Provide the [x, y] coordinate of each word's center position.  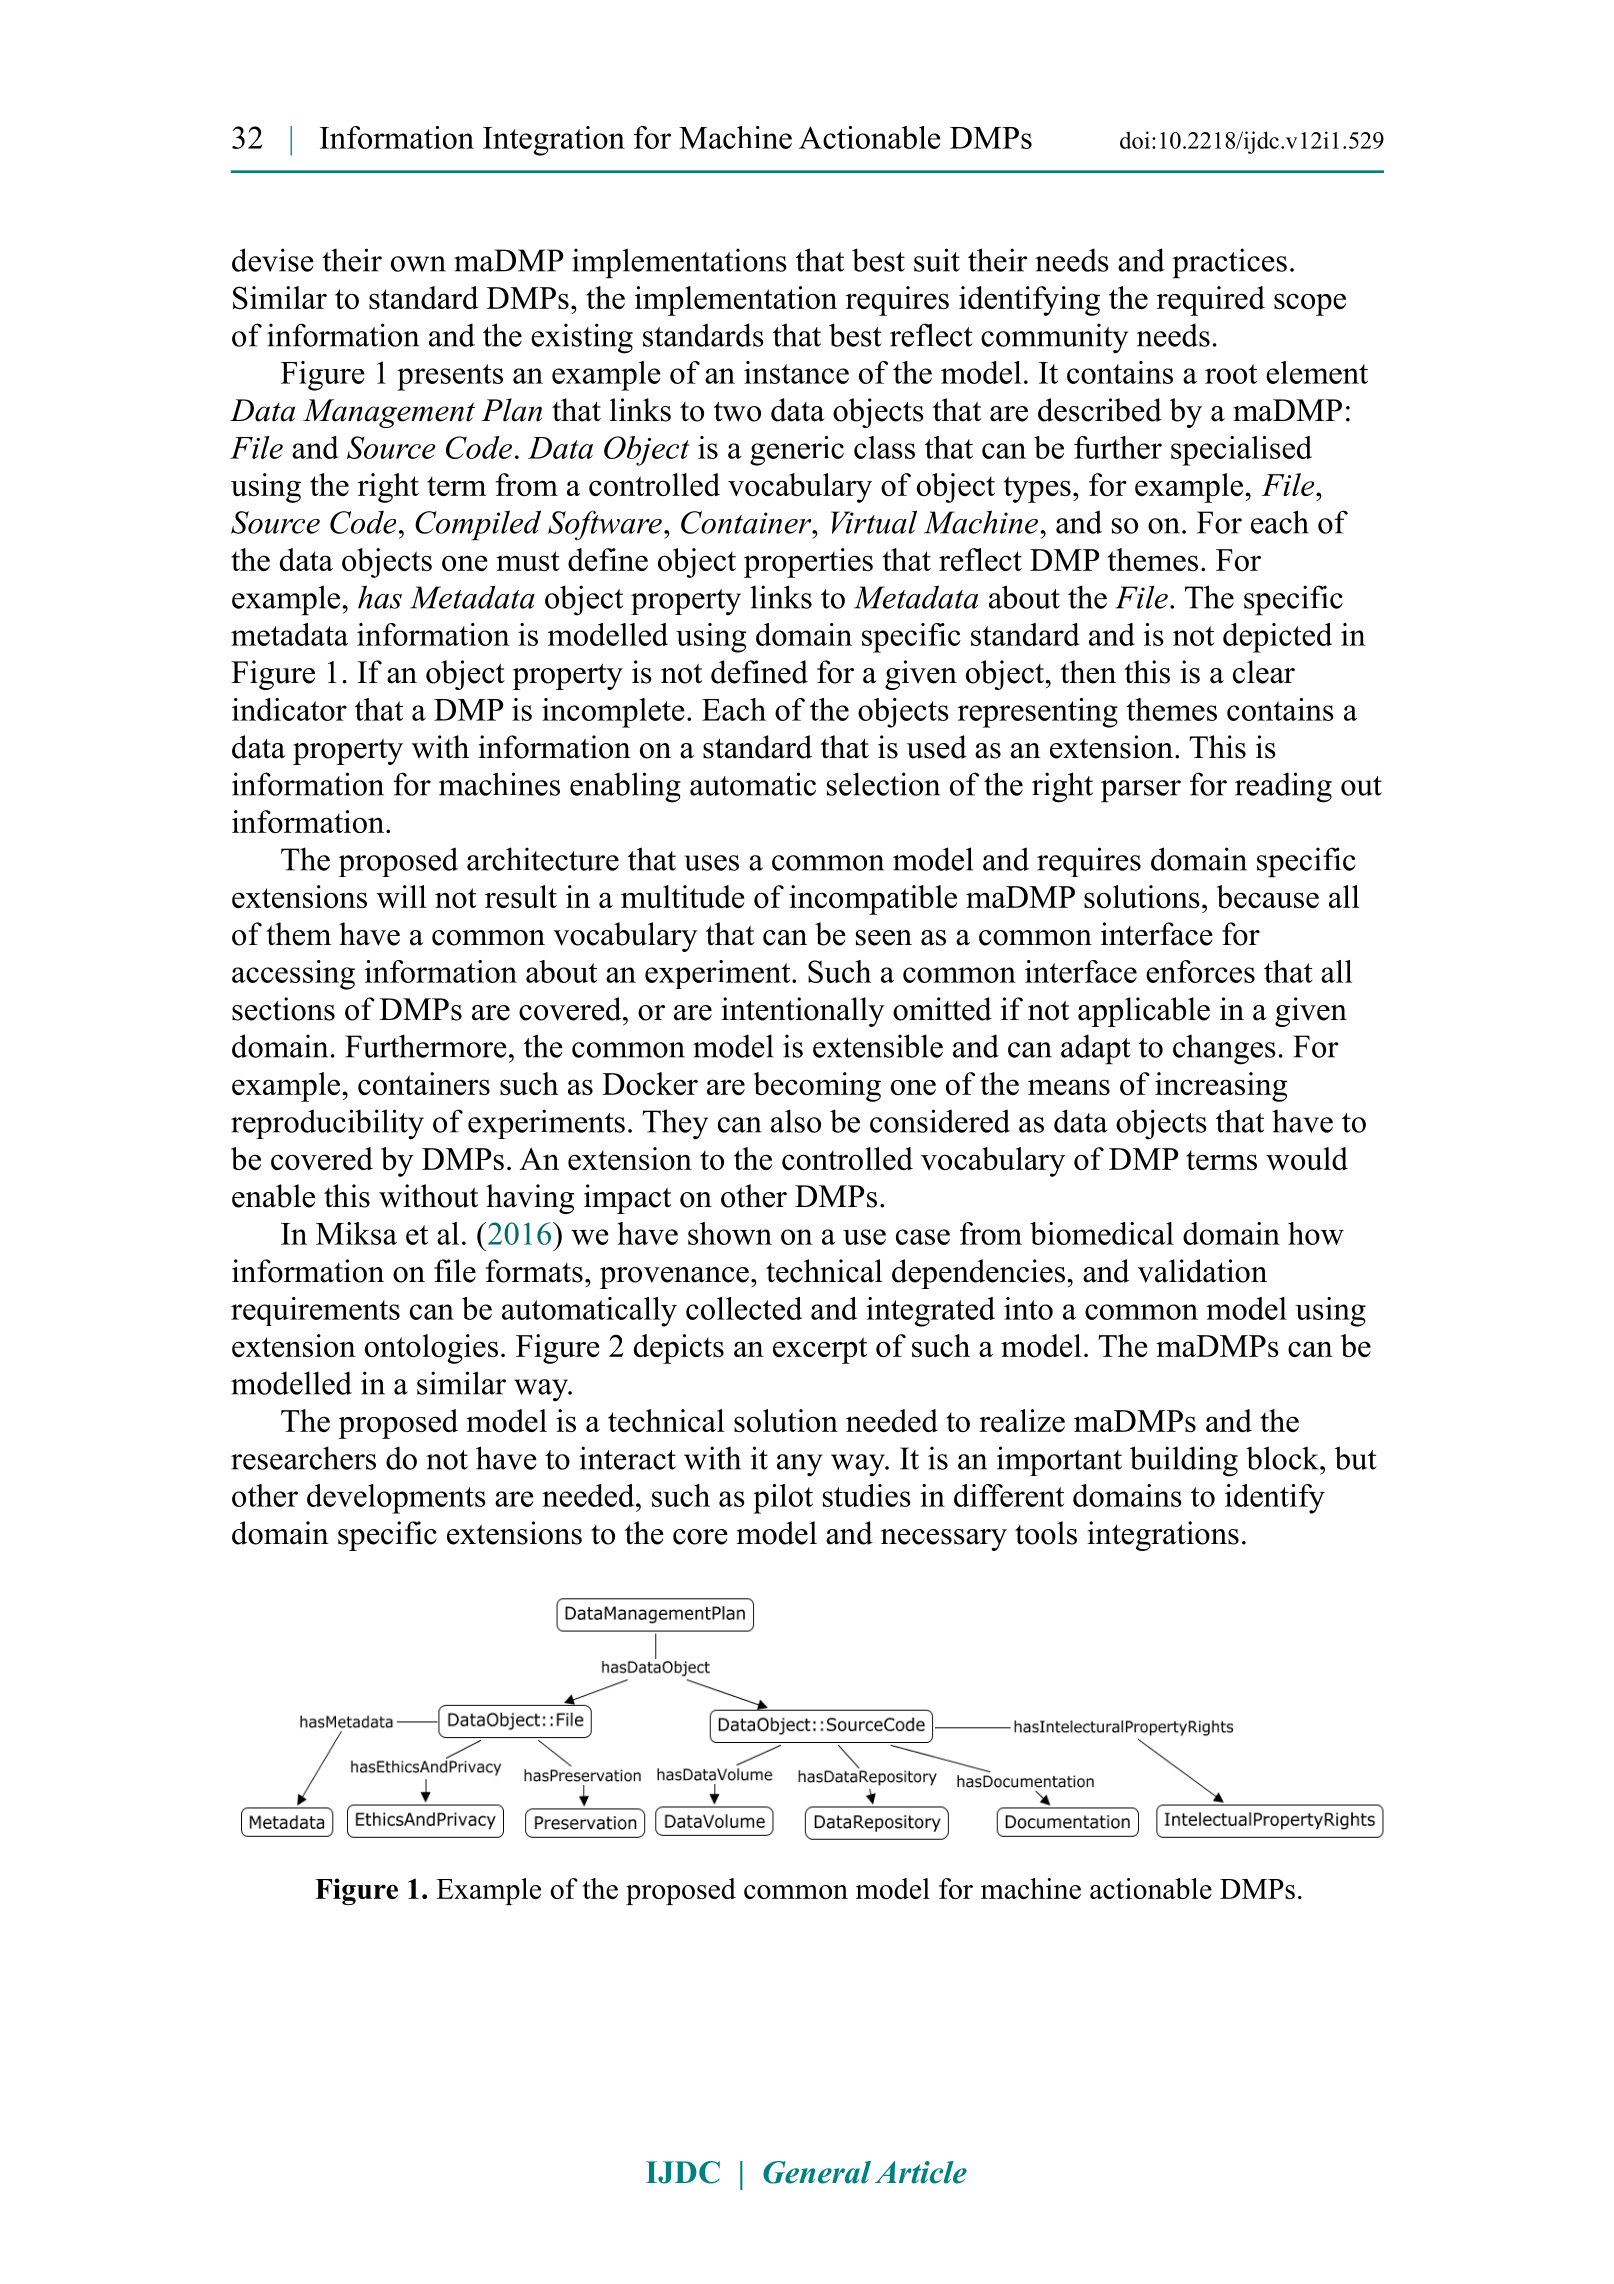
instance [796, 372]
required [1211, 301]
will [402, 896]
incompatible [873, 900]
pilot [783, 1499]
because [1268, 896]
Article [921, 2172]
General [817, 2172]
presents [450, 377]
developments [396, 1499]
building [1184, 1461]
